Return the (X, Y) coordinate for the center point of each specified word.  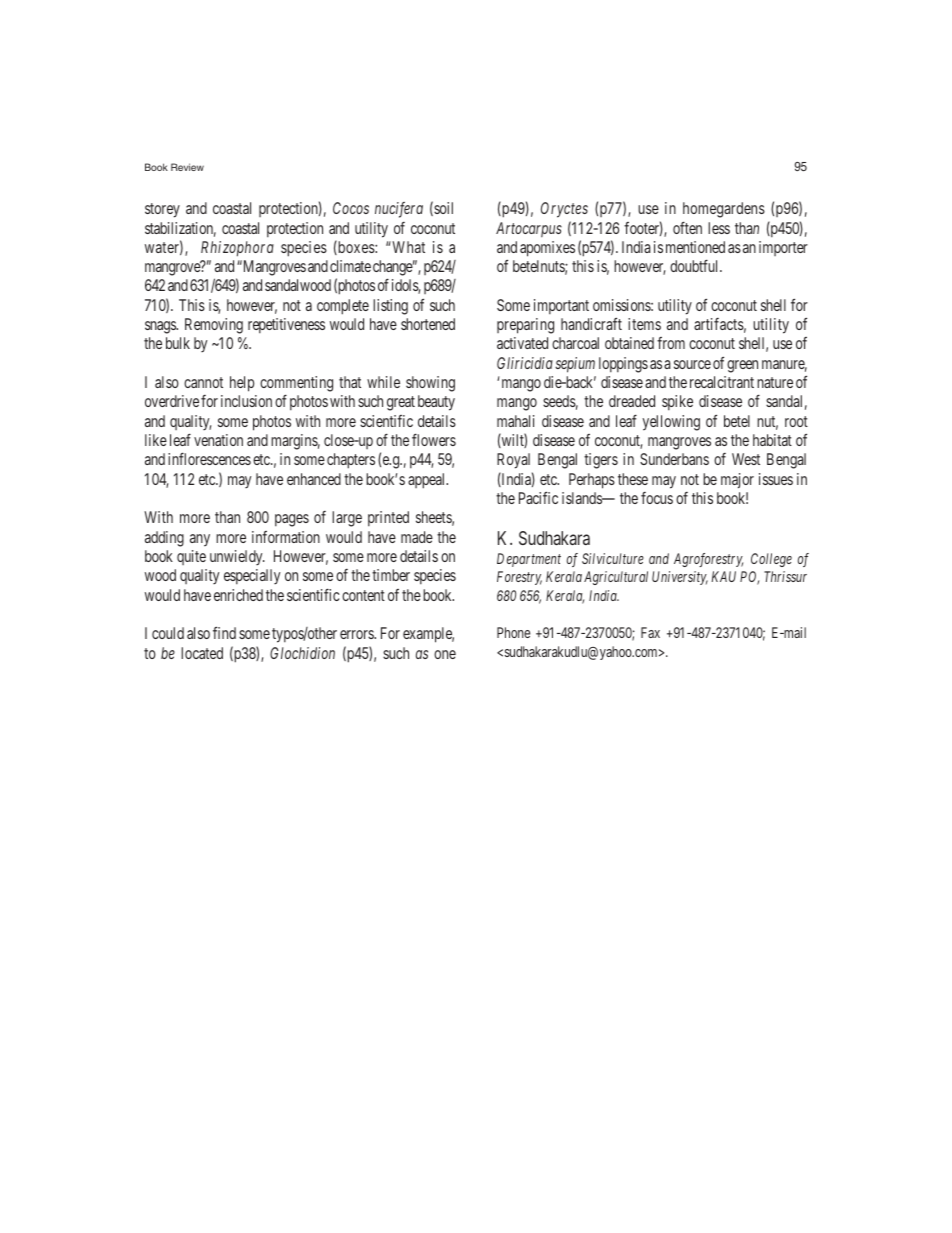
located (202, 653)
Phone (513, 632)
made (417, 537)
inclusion (246, 401)
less (719, 228)
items (644, 324)
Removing (214, 326)
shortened (428, 324)
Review (187, 167)
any (200, 540)
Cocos (351, 208)
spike (677, 402)
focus (657, 498)
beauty (436, 403)
